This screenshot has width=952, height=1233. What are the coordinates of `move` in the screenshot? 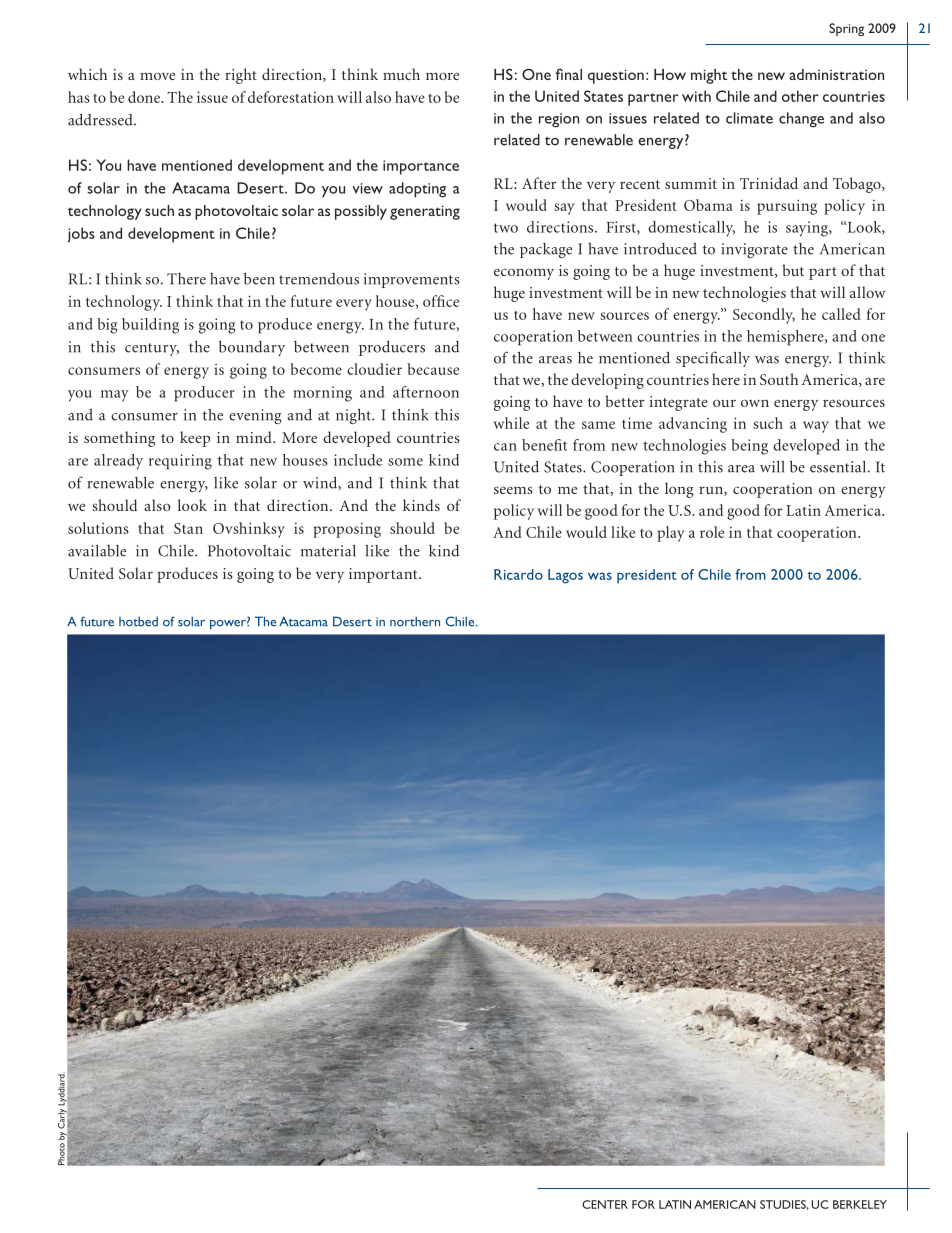 It's located at (157, 76).
